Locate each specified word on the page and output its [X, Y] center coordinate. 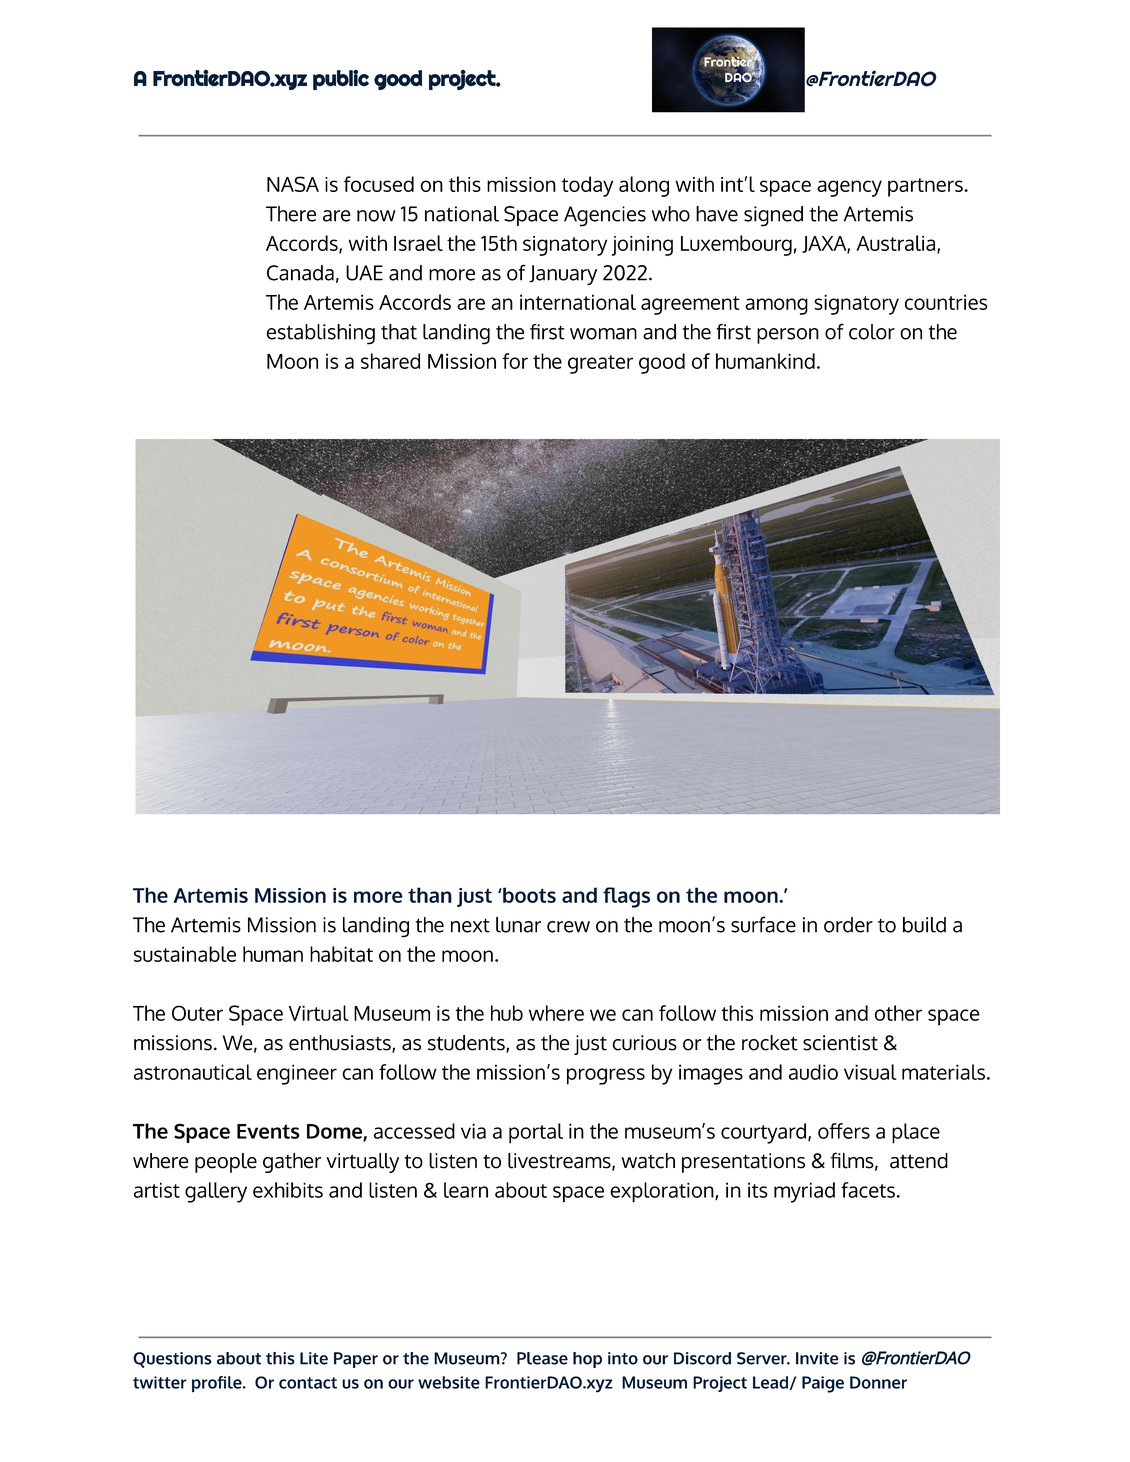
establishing [320, 334]
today [587, 186]
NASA [293, 184]
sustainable [185, 954]
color [872, 332]
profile [218, 1384]
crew [568, 927]
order [848, 925]
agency [849, 188]
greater [600, 364]
